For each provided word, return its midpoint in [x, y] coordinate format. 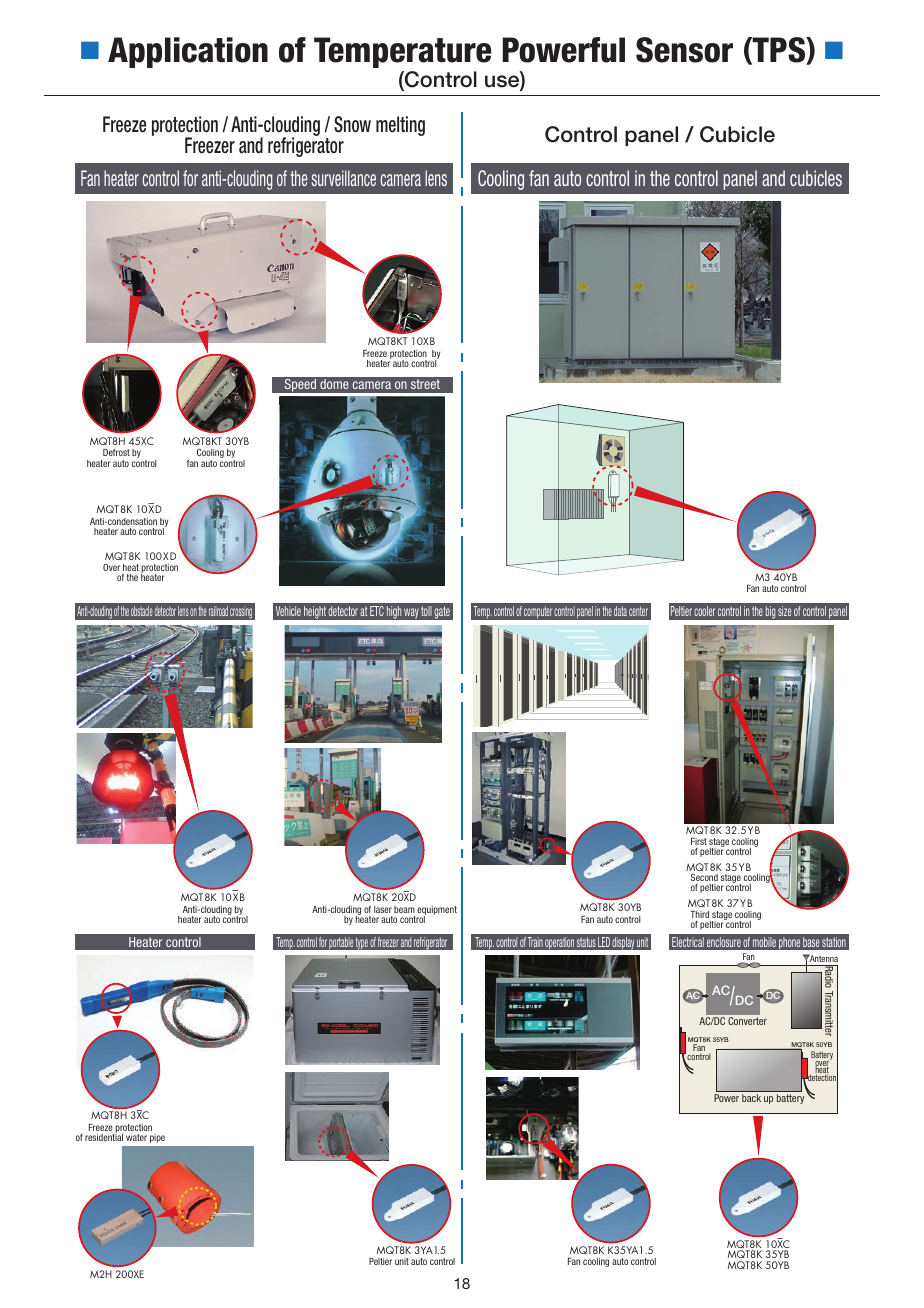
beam [404, 909]
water [136, 1137]
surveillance [343, 178]
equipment [437, 911]
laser [383, 909]
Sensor [684, 50]
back [751, 1098]
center [638, 611]
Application [188, 52]
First [699, 841]
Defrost [116, 452]
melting [400, 126]
